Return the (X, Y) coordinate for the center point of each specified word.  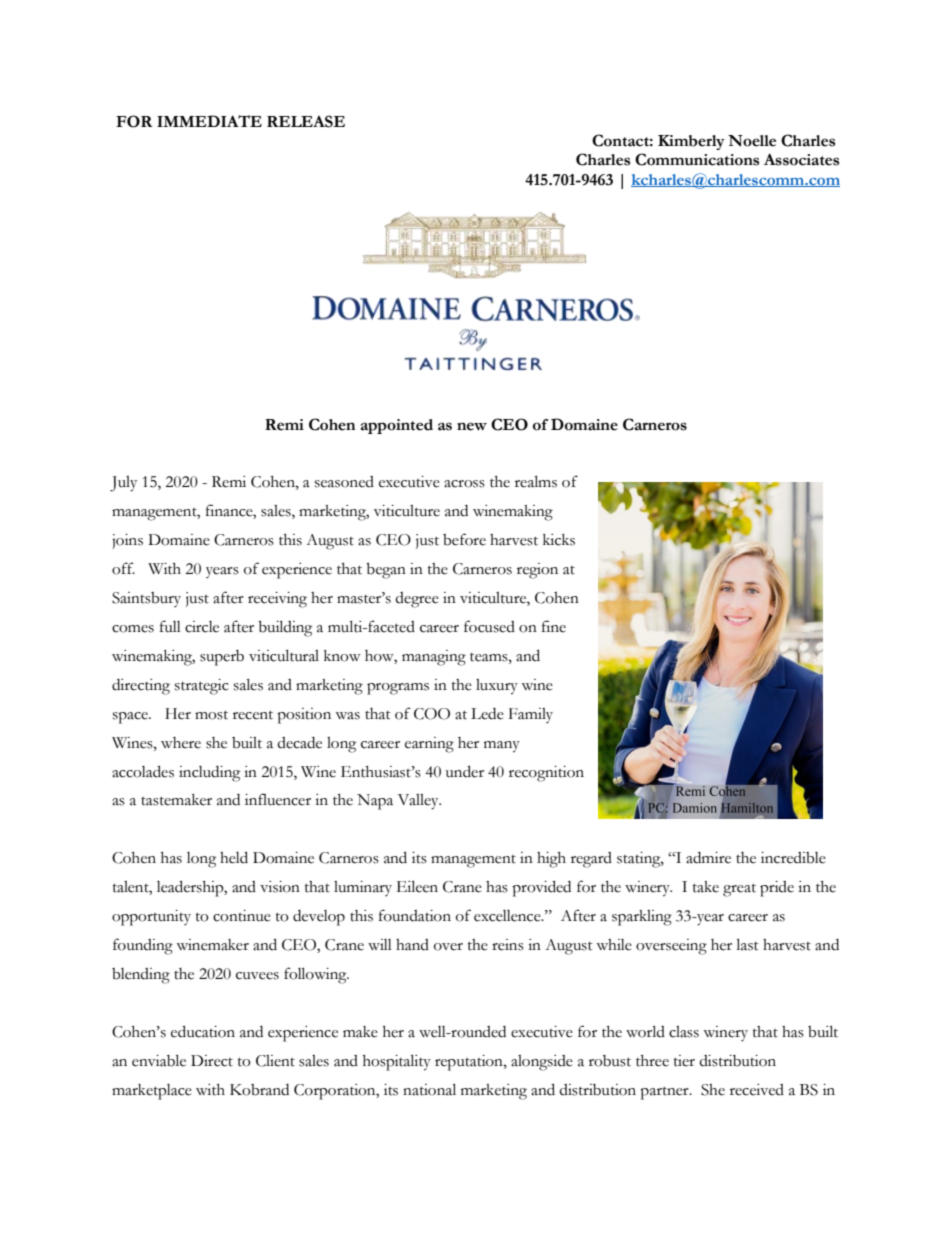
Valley (419, 802)
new (472, 426)
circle (202, 627)
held (234, 857)
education (203, 1031)
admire (708, 858)
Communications (697, 159)
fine (554, 626)
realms (536, 481)
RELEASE (306, 121)
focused (489, 626)
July (123, 484)
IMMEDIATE (209, 121)
